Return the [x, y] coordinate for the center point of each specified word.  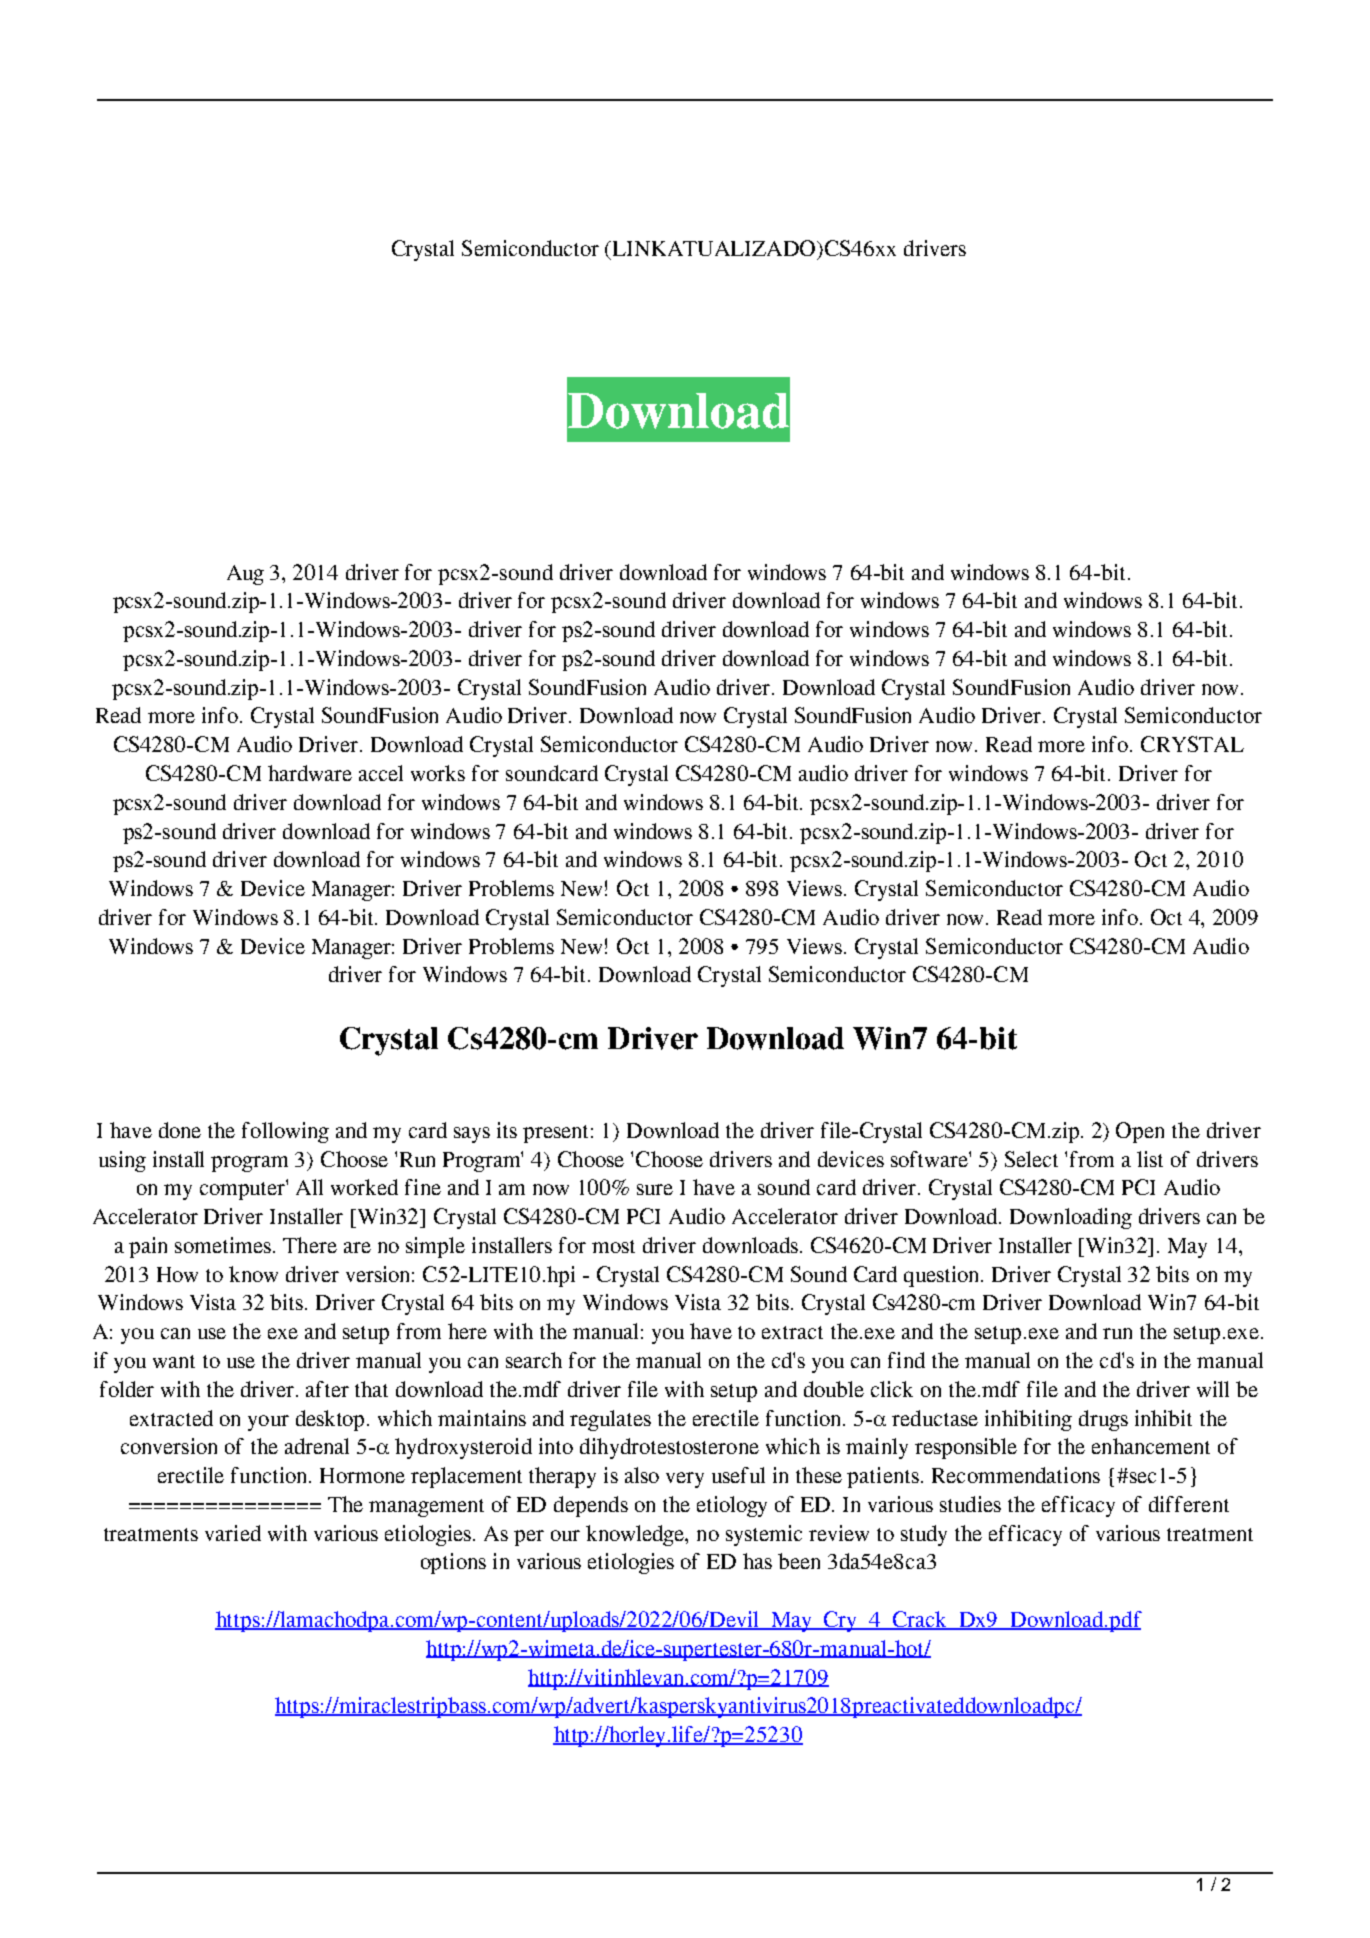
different [1189, 1504]
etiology [732, 1506]
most [613, 1246]
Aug [245, 575]
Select [1031, 1159]
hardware [310, 773]
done [180, 1130]
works [438, 773]
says [472, 1135]
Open [1140, 1132]
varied [233, 1533]
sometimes [223, 1245]
